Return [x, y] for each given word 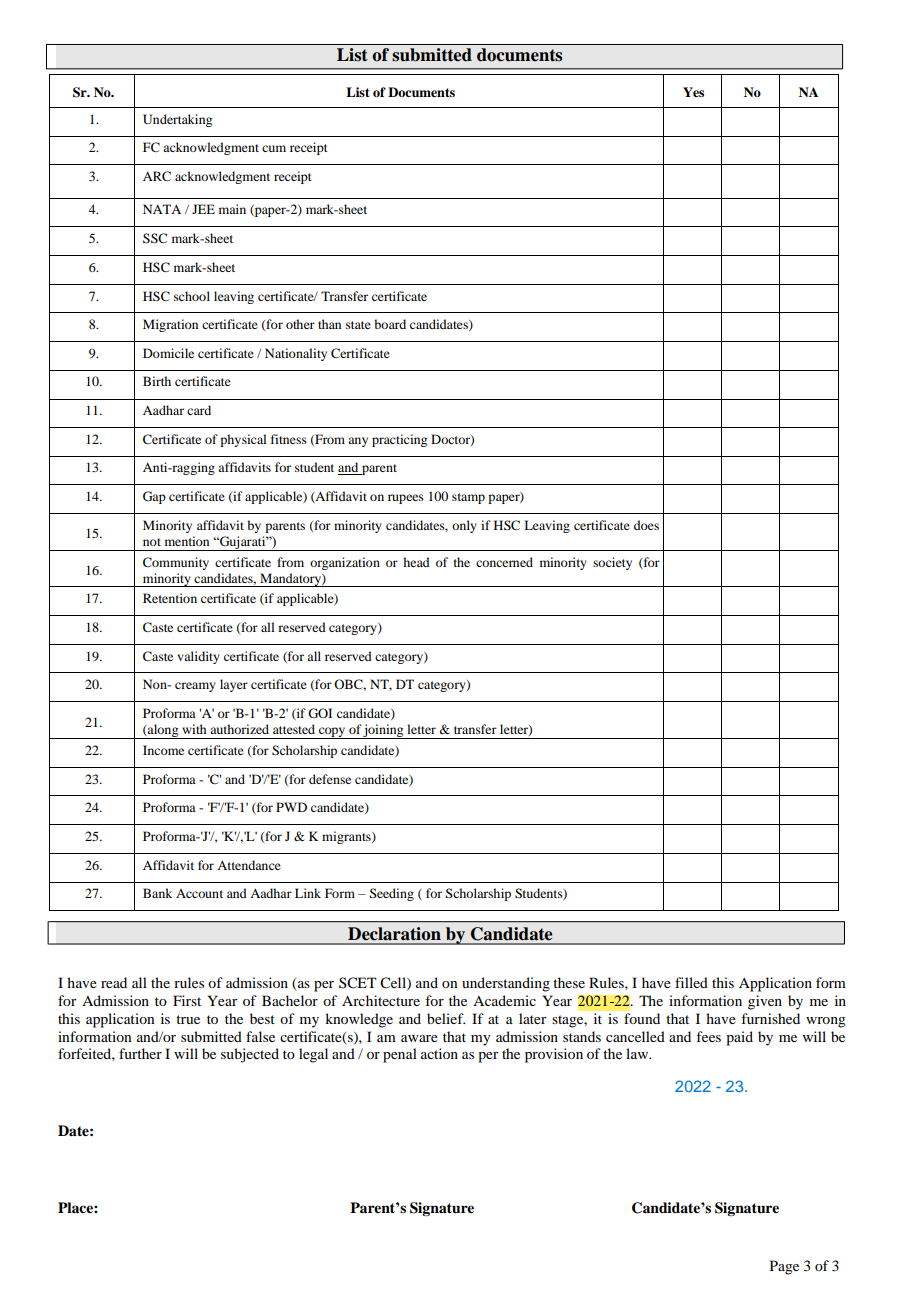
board [390, 324]
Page [784, 1267]
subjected [250, 1055]
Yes [693, 92]
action [439, 1053]
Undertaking [177, 120]
